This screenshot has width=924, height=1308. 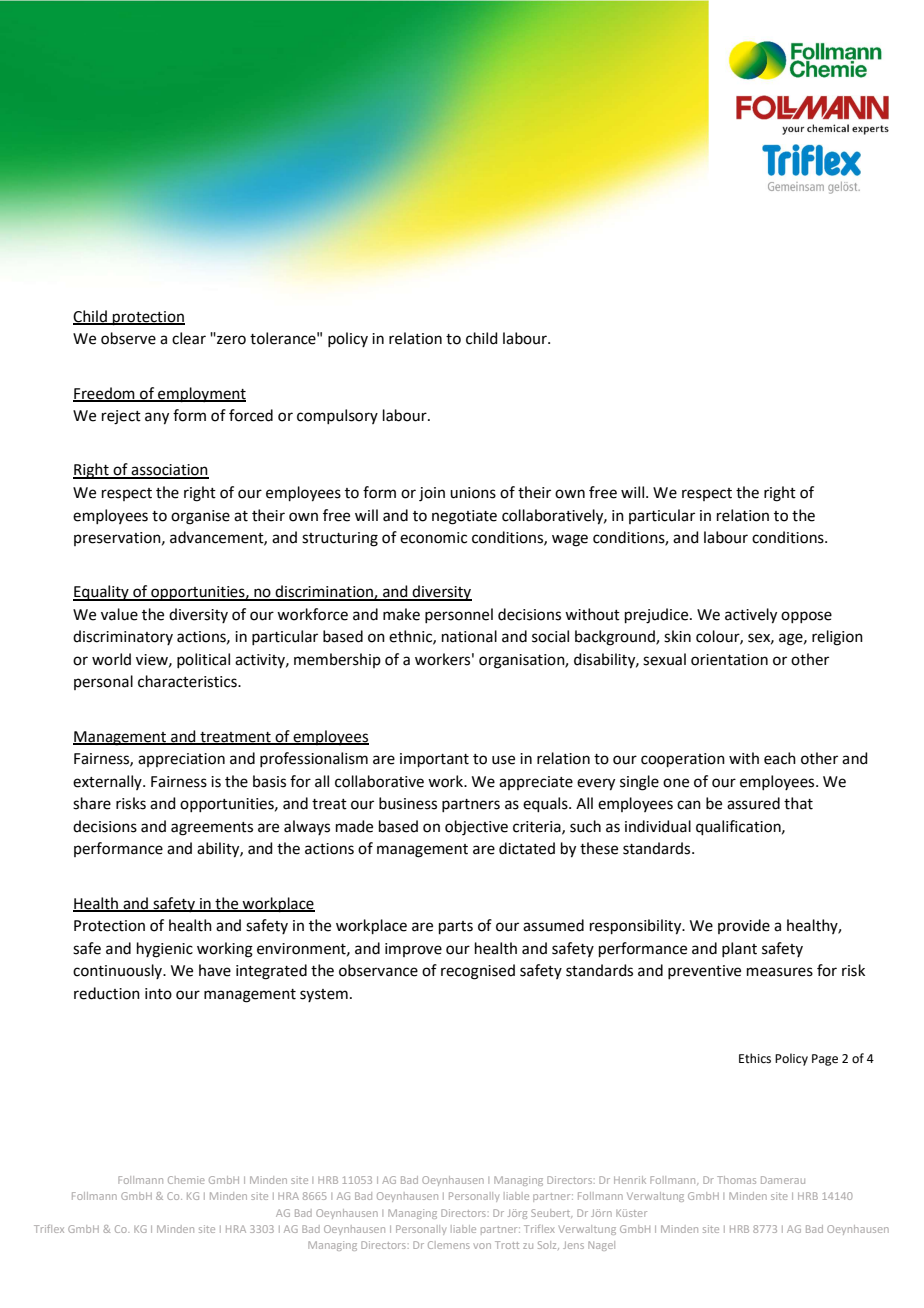 What do you see at coordinates (753, 803) in the screenshot?
I see `assured` at bounding box center [753, 803].
